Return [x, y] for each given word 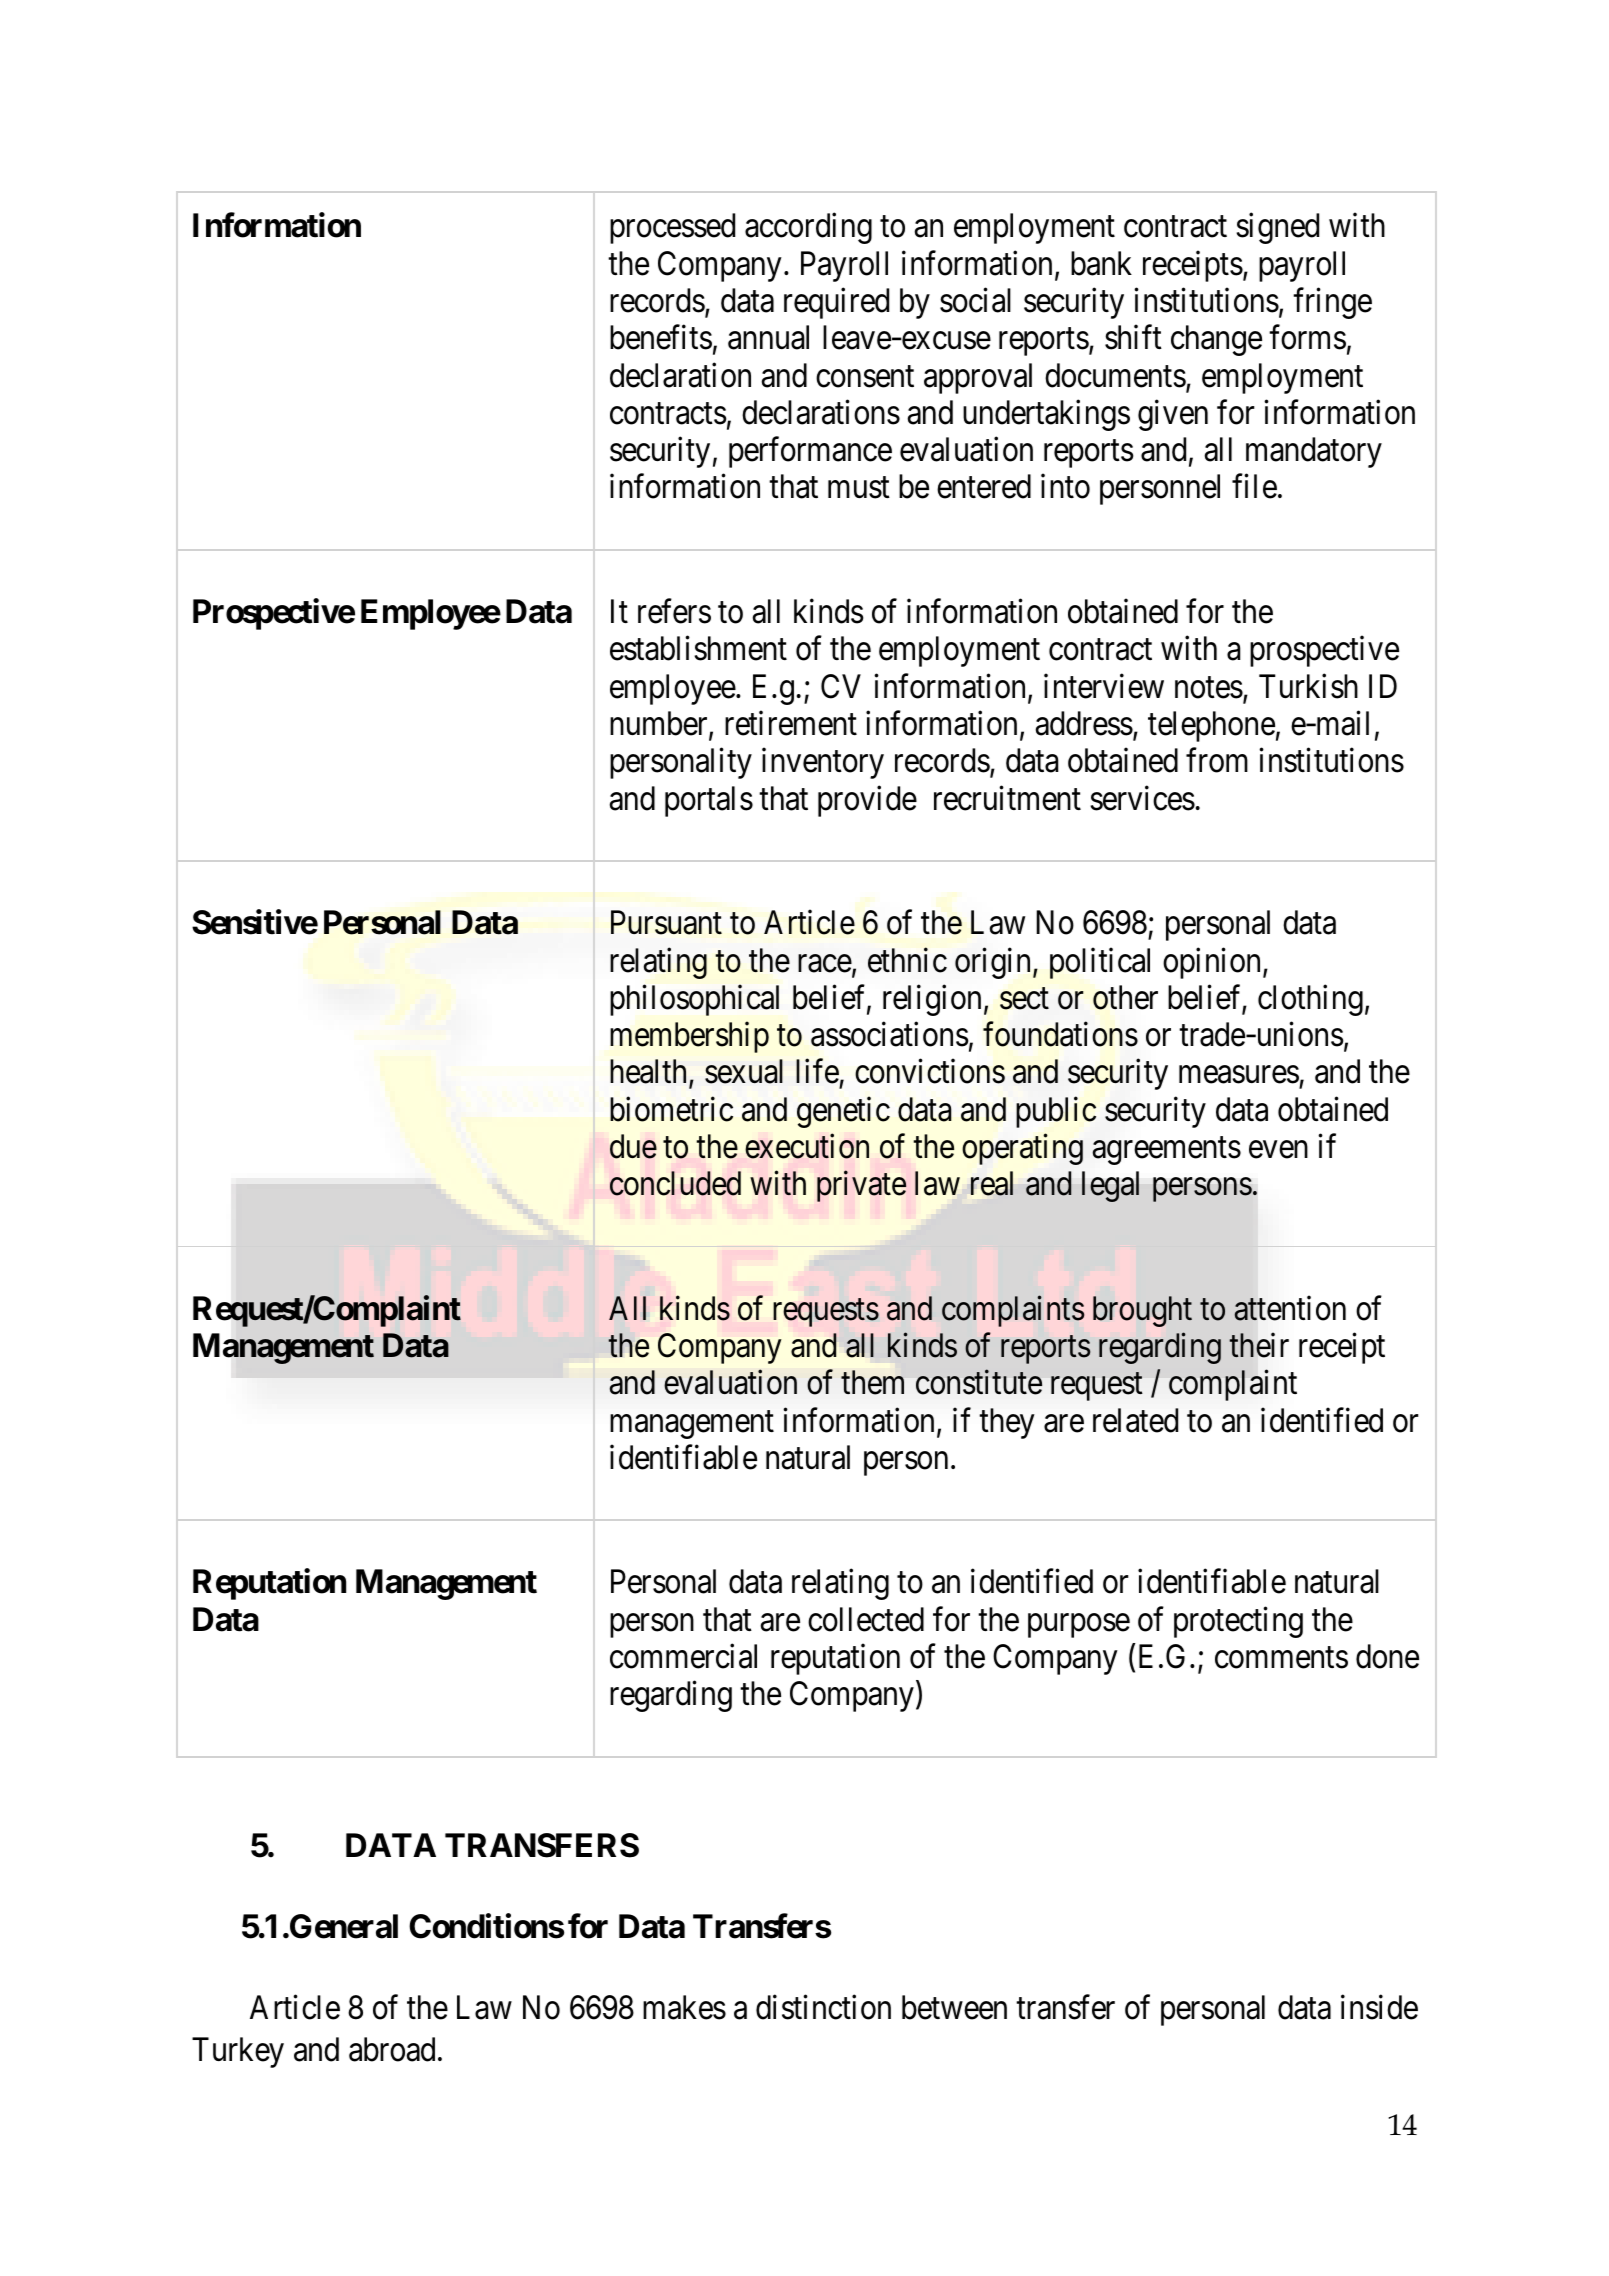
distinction [823, 2007]
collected [866, 1619]
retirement [791, 723]
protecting [1238, 1622]
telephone [1211, 726]
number [660, 724]
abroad [392, 2049]
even [1278, 1150]
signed [1277, 228]
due [633, 1146]
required [836, 303]
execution [807, 1146]
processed [672, 228]
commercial [683, 1656]
